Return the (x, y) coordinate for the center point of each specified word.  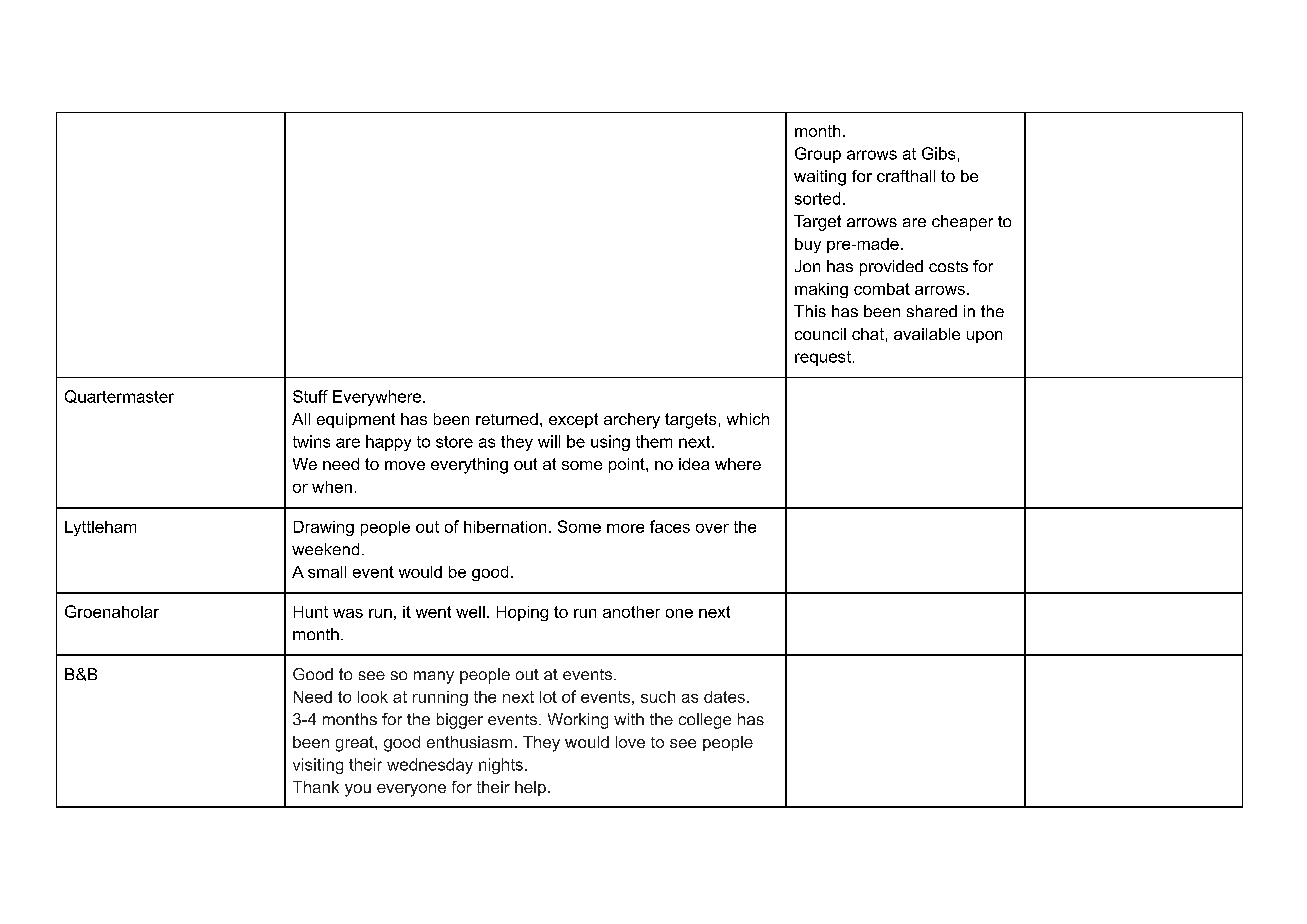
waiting (820, 178)
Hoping (522, 613)
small (327, 572)
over (712, 528)
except (573, 420)
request (823, 358)
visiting (318, 766)
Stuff (310, 396)
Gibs (938, 153)
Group (818, 155)
